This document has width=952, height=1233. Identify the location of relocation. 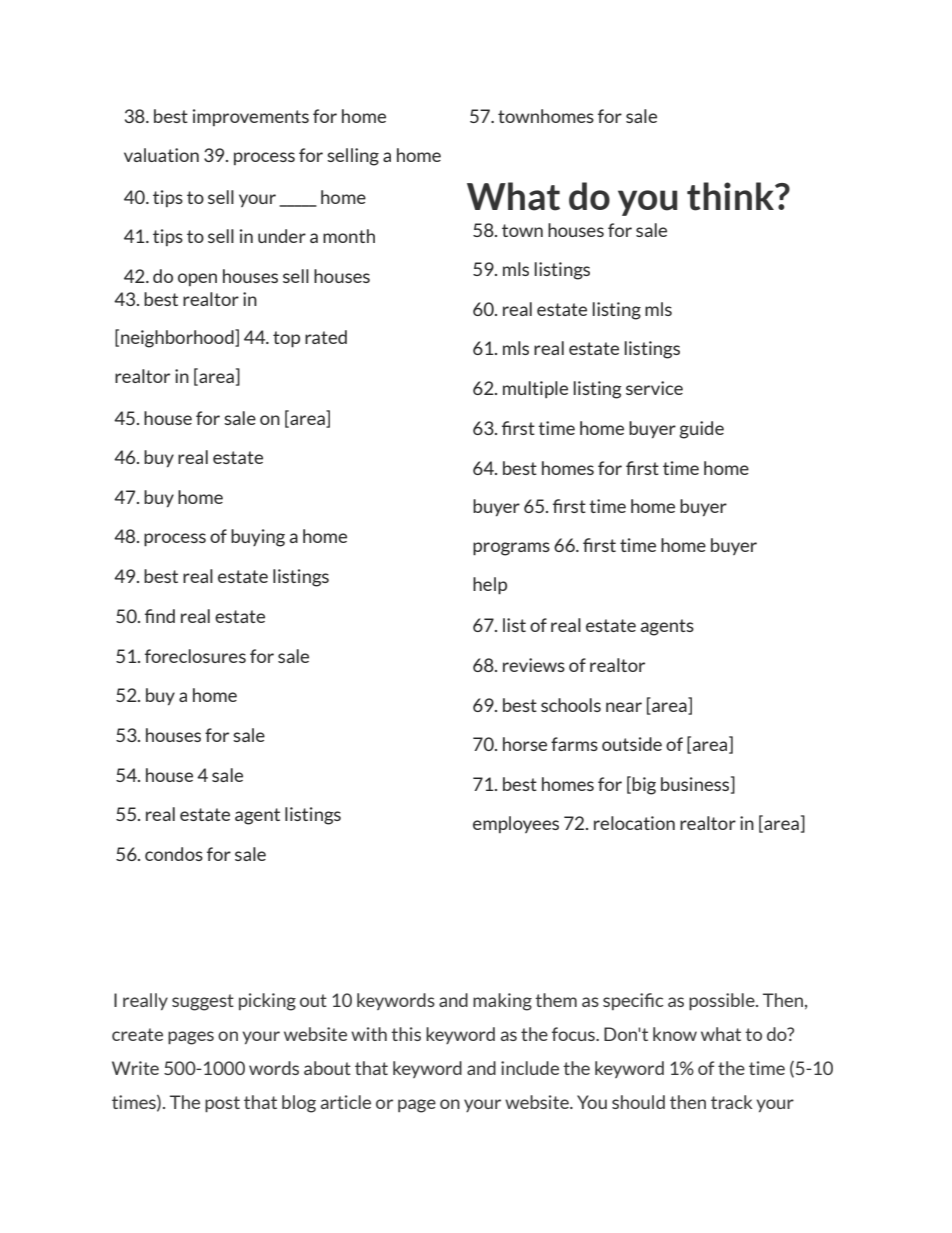
(634, 823).
